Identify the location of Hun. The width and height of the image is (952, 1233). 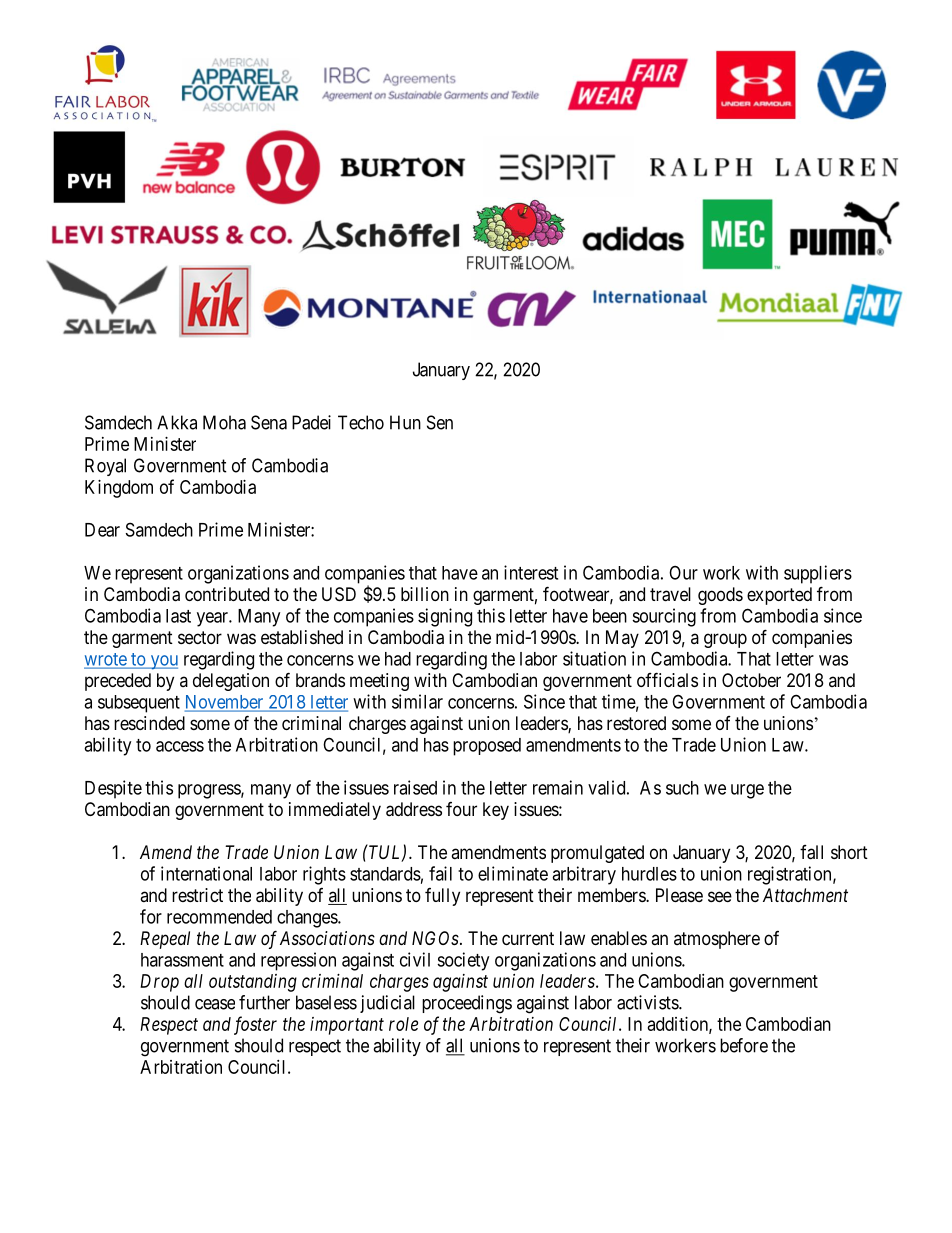
(405, 422).
